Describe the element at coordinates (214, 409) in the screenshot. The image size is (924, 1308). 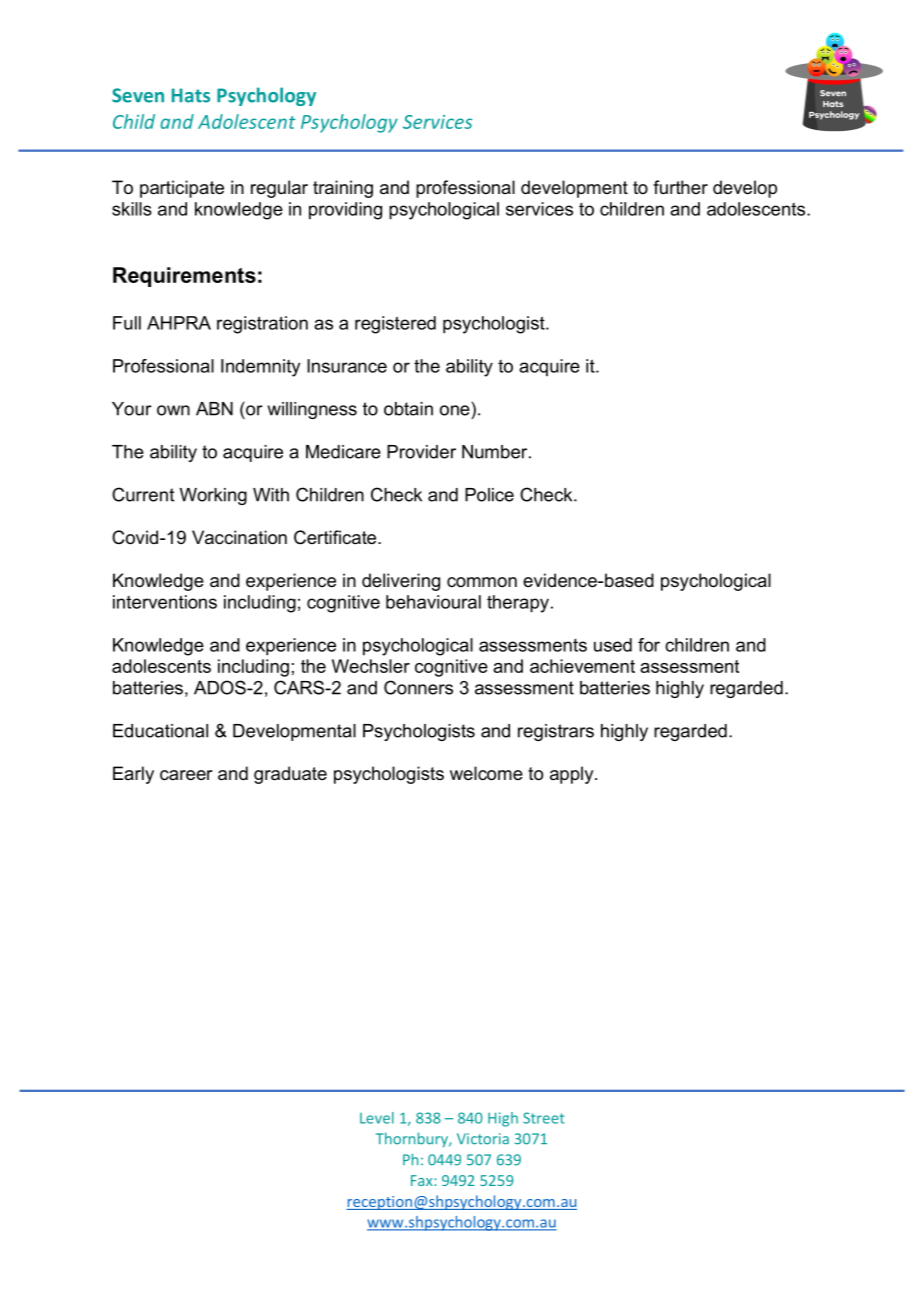
I see `ABN` at that location.
